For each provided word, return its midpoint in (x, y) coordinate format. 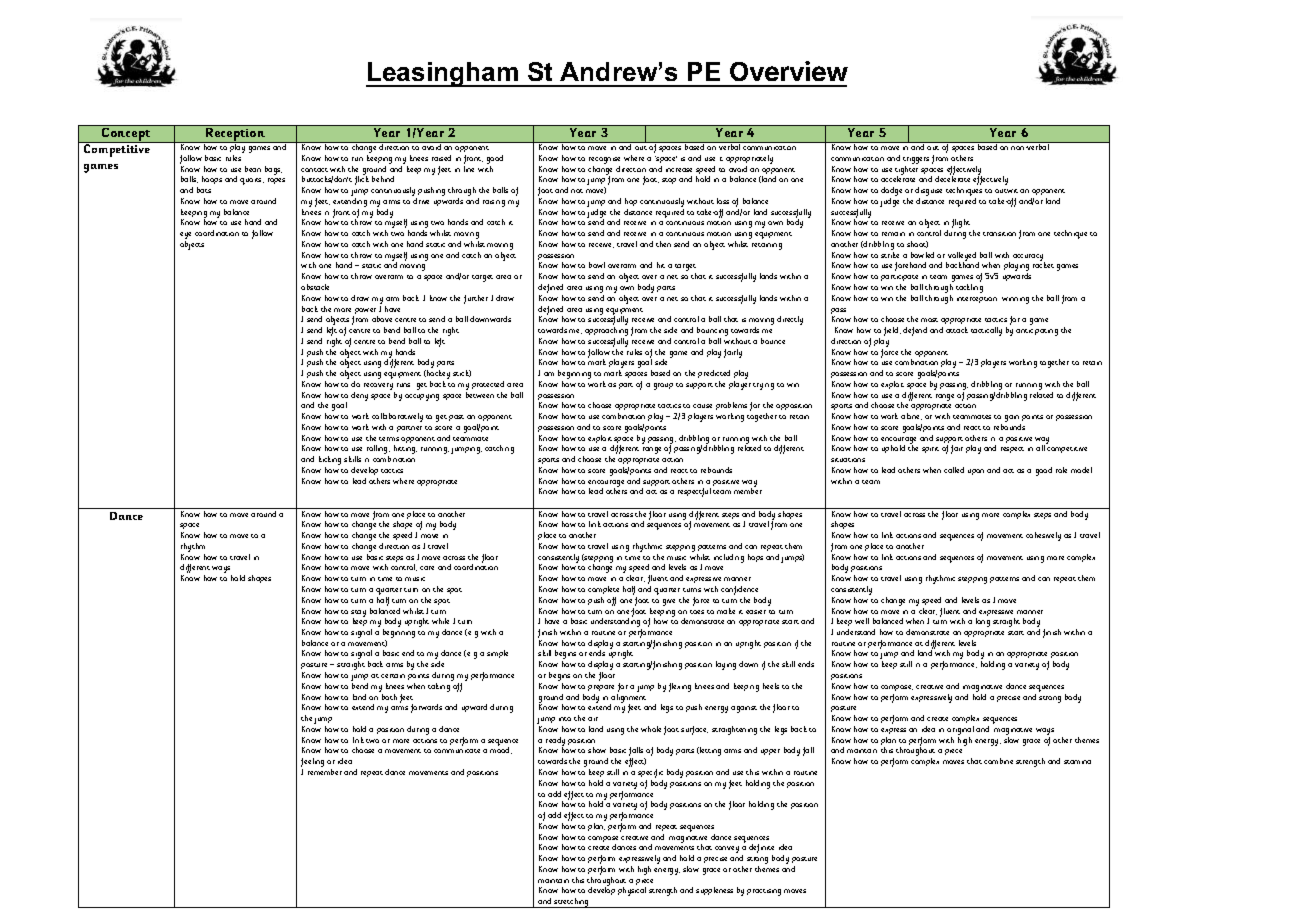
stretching (572, 903)
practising (764, 892)
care (427, 568)
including (729, 558)
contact (314, 170)
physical (632, 891)
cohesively (1043, 536)
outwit (1006, 191)
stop (669, 181)
